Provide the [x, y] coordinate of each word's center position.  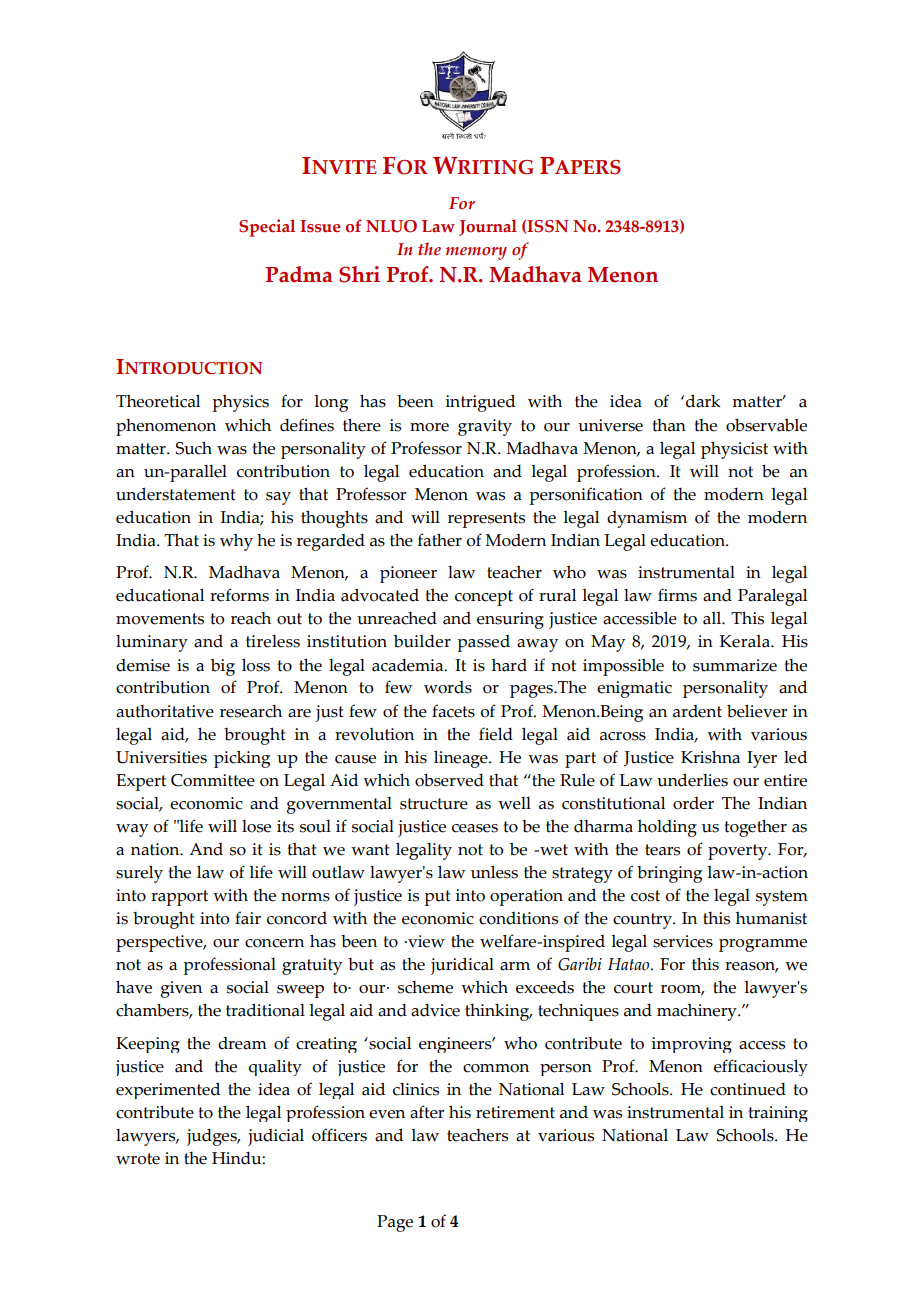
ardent [697, 711]
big [223, 667]
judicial [276, 1137]
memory [476, 253]
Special [267, 228]
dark [703, 401]
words [448, 687]
